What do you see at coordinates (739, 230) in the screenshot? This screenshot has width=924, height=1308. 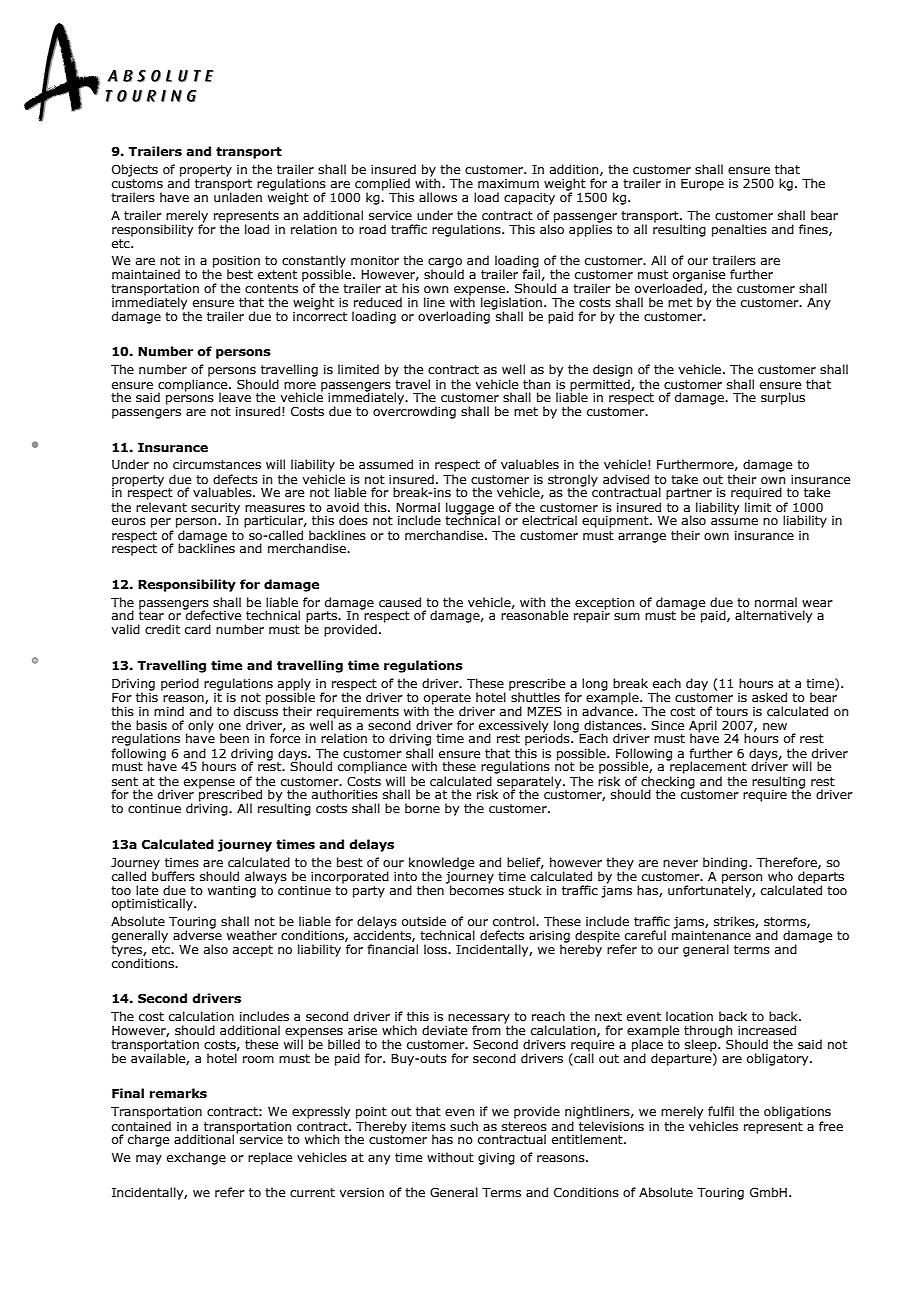 I see `penalties` at bounding box center [739, 230].
